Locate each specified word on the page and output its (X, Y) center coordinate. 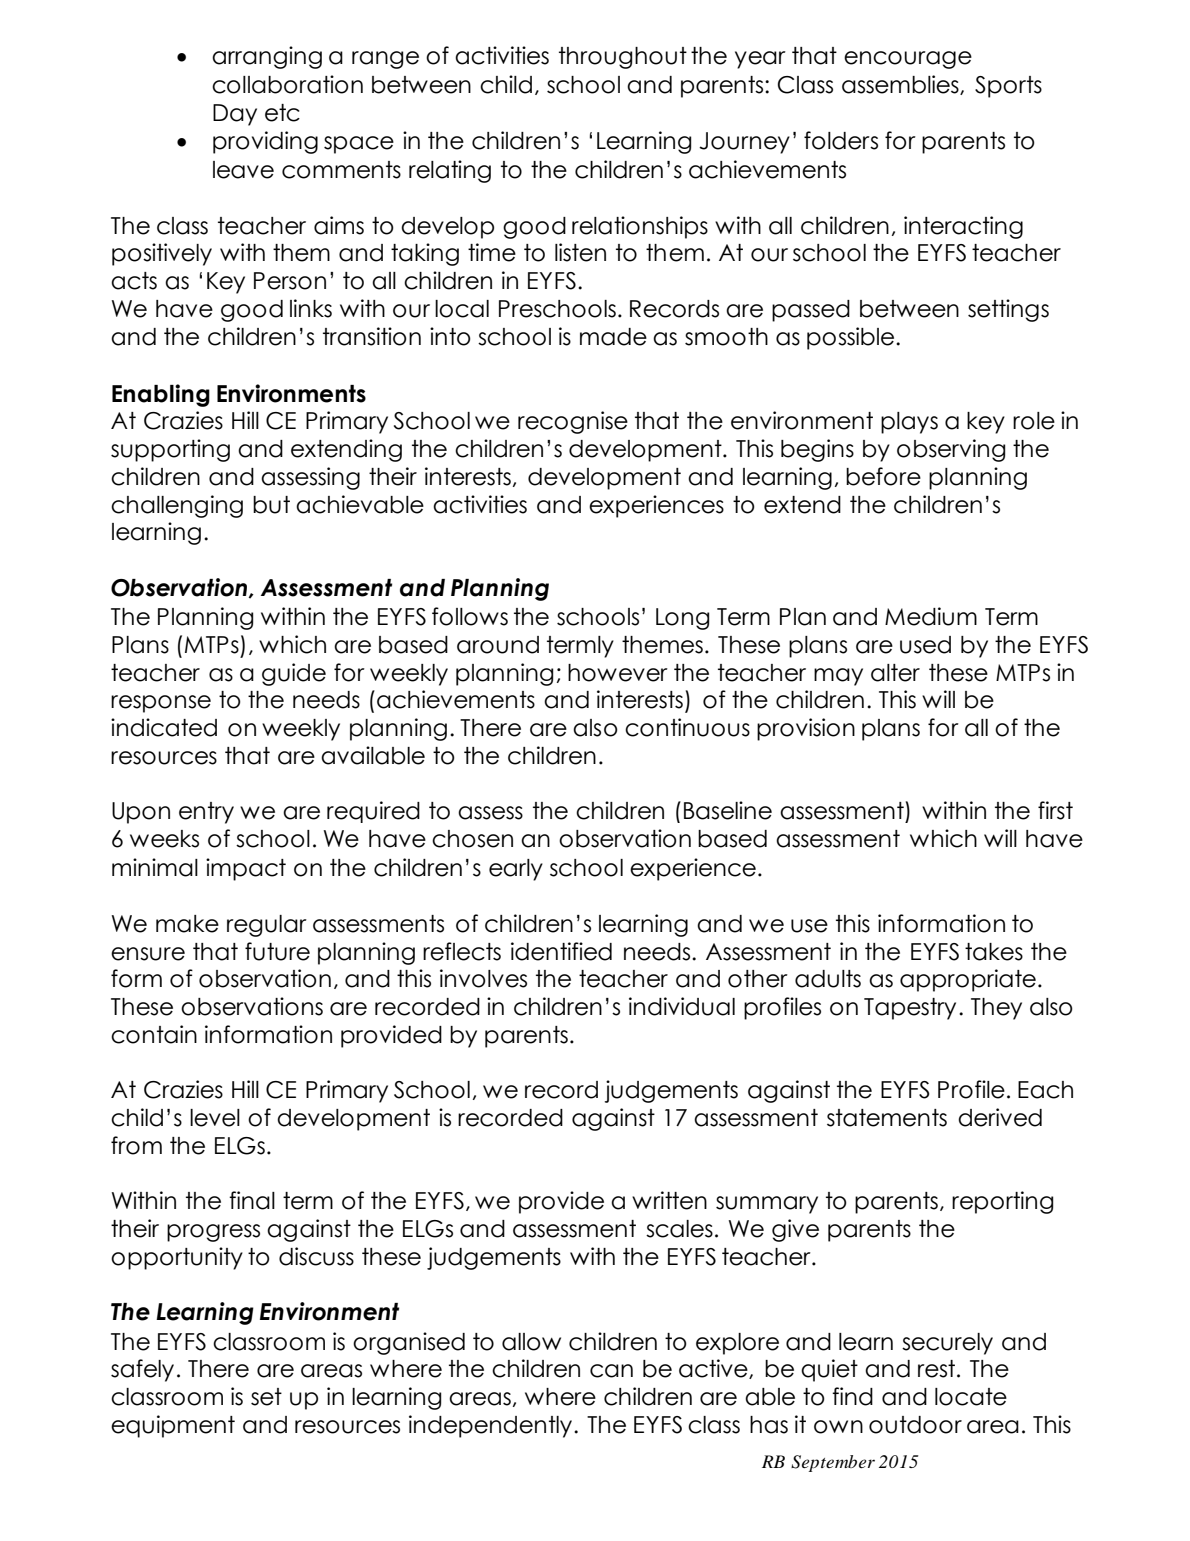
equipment (173, 1426)
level (215, 1118)
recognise (573, 422)
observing (951, 450)
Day (235, 115)
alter (895, 673)
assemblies (901, 85)
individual (682, 1006)
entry (206, 813)
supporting (170, 450)
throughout (623, 58)
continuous (687, 727)
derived (1000, 1117)
